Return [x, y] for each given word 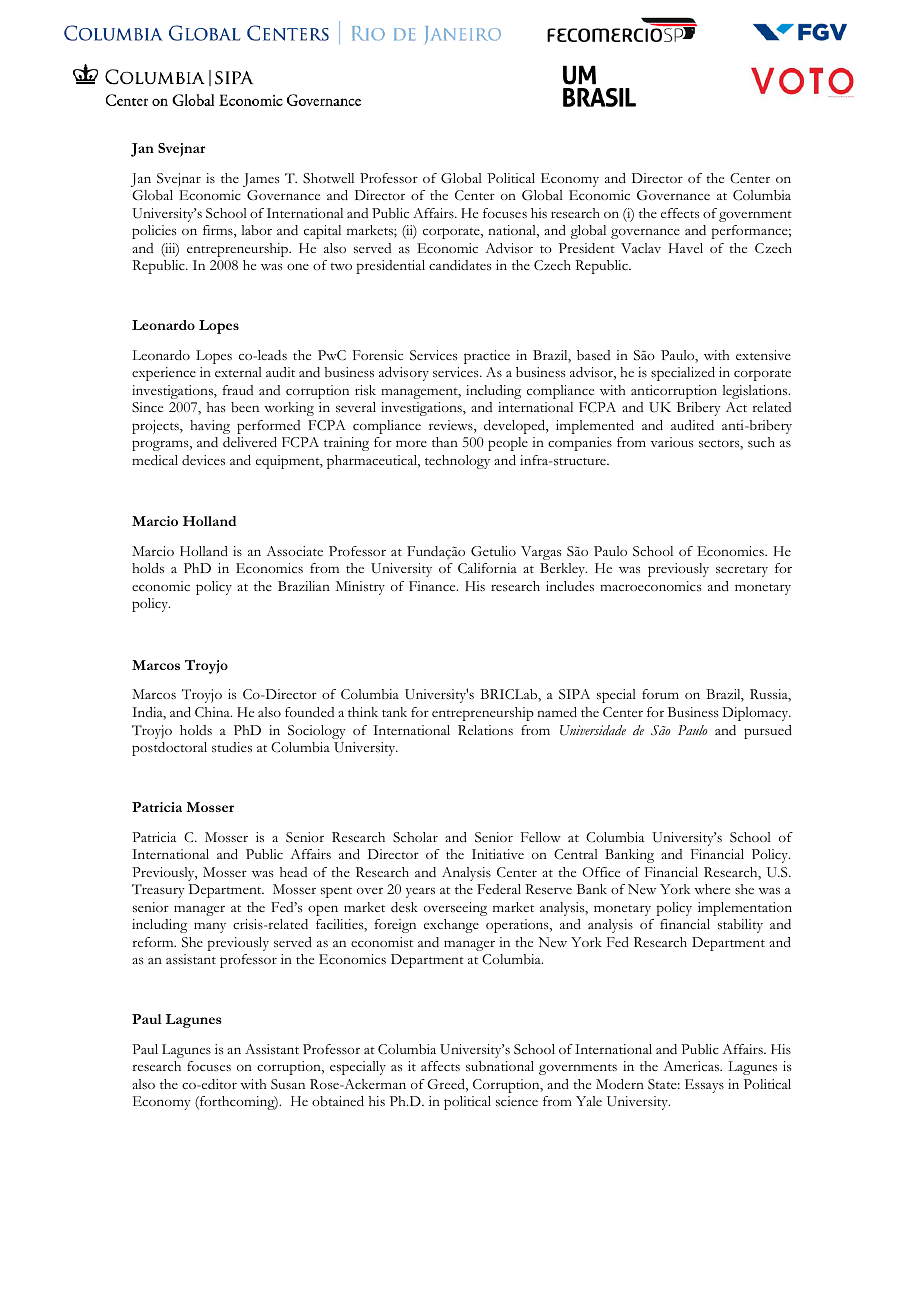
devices [203, 460]
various [672, 442]
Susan [288, 1084]
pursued [768, 732]
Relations [485, 730]
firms [219, 231]
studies [232, 747]
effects [680, 213]
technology [457, 462]
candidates [460, 265]
